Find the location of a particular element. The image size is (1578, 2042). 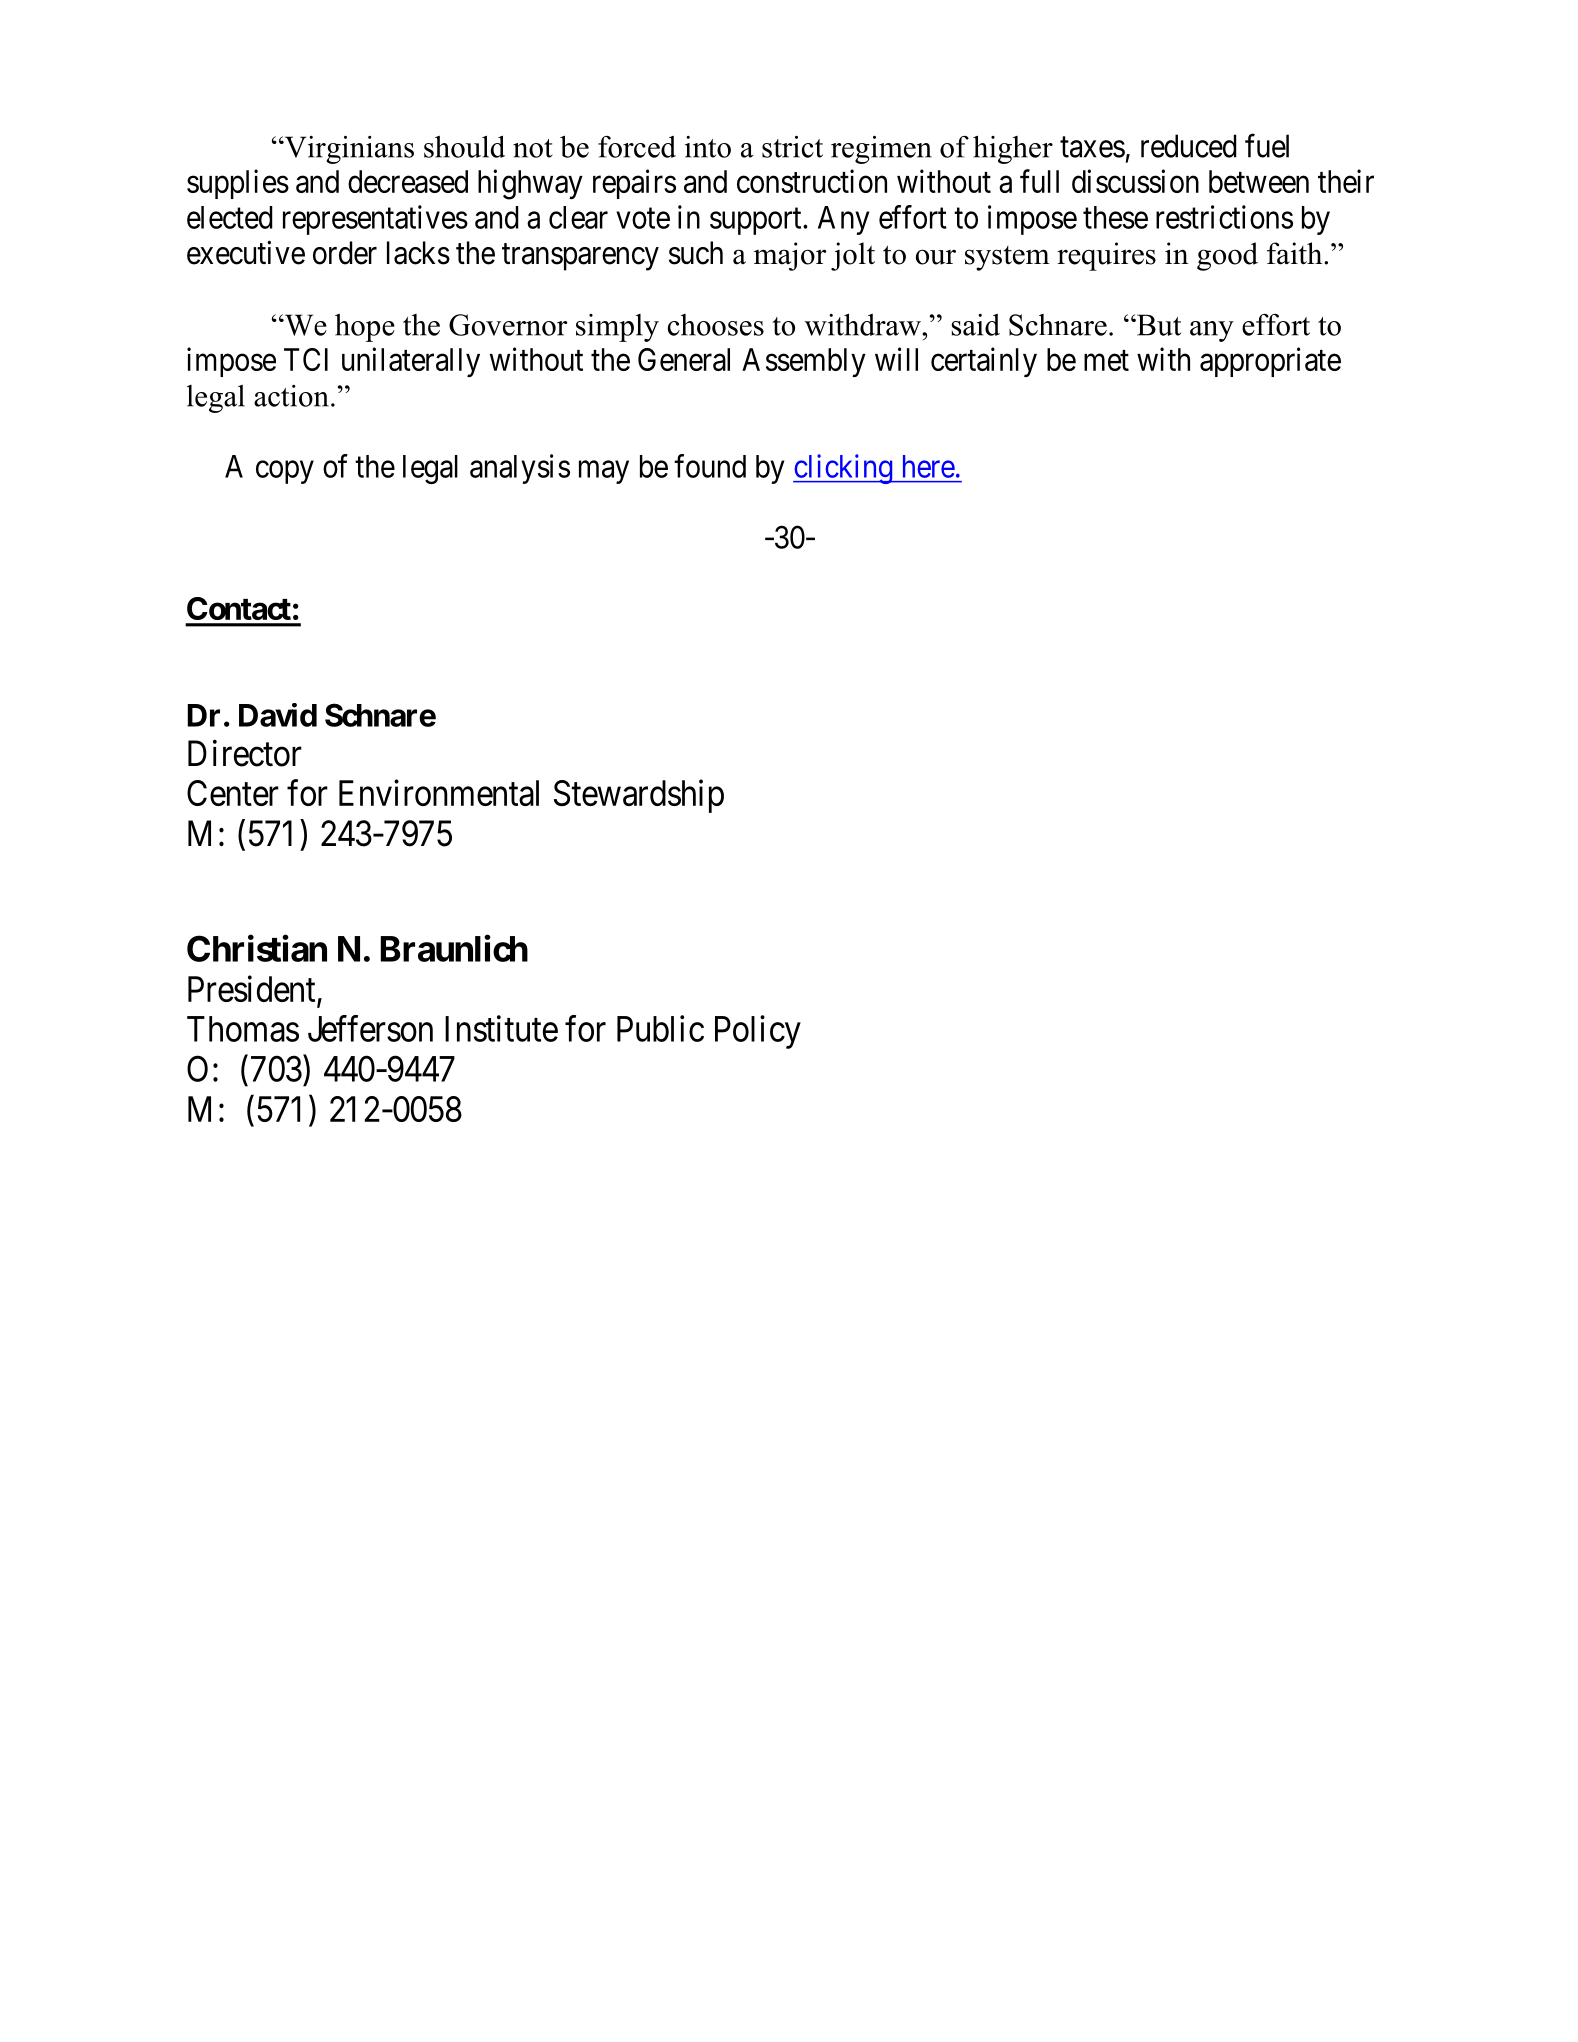

clicking is located at coordinates (844, 469).
